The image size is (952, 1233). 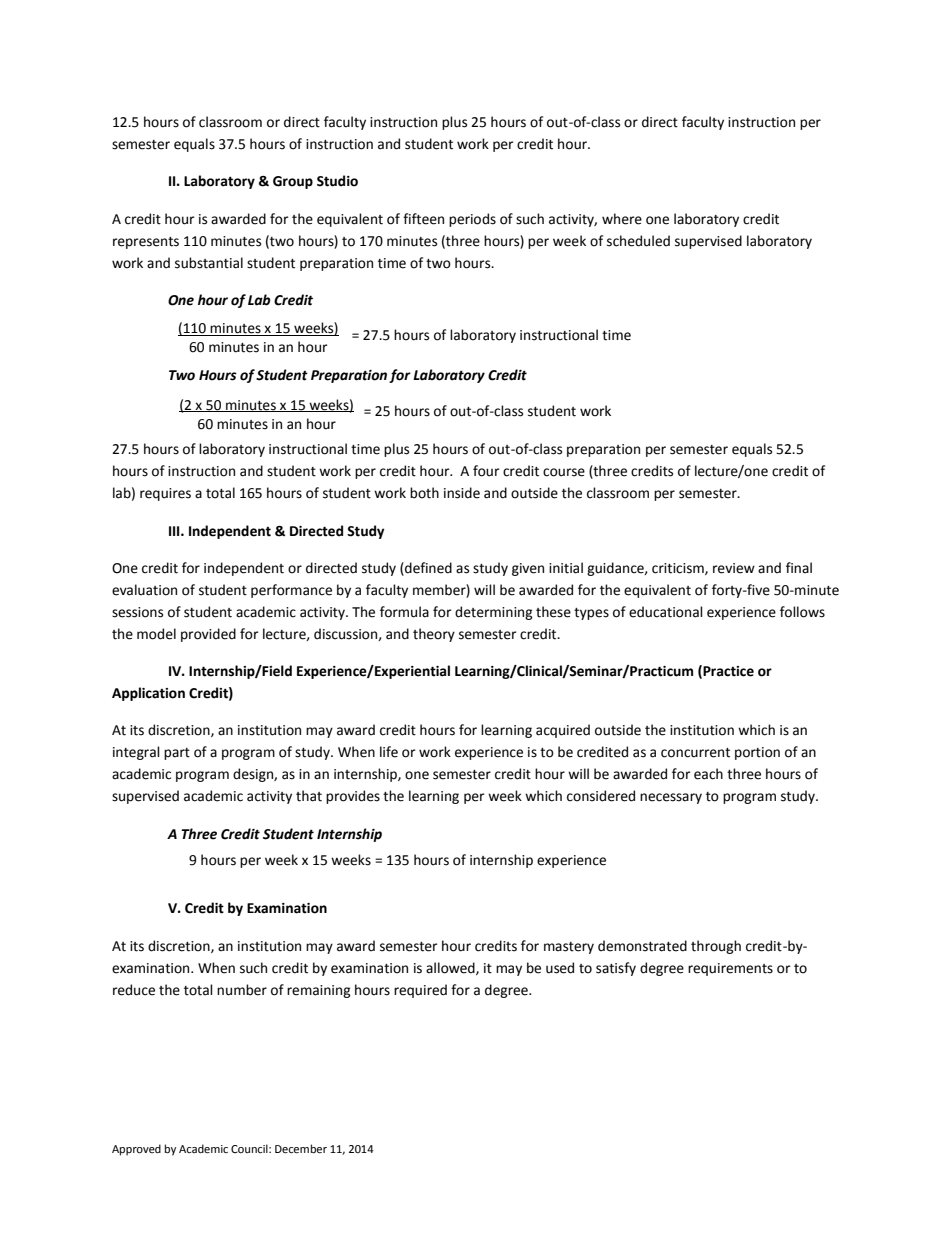 I want to click on requirements, so click(x=730, y=969).
